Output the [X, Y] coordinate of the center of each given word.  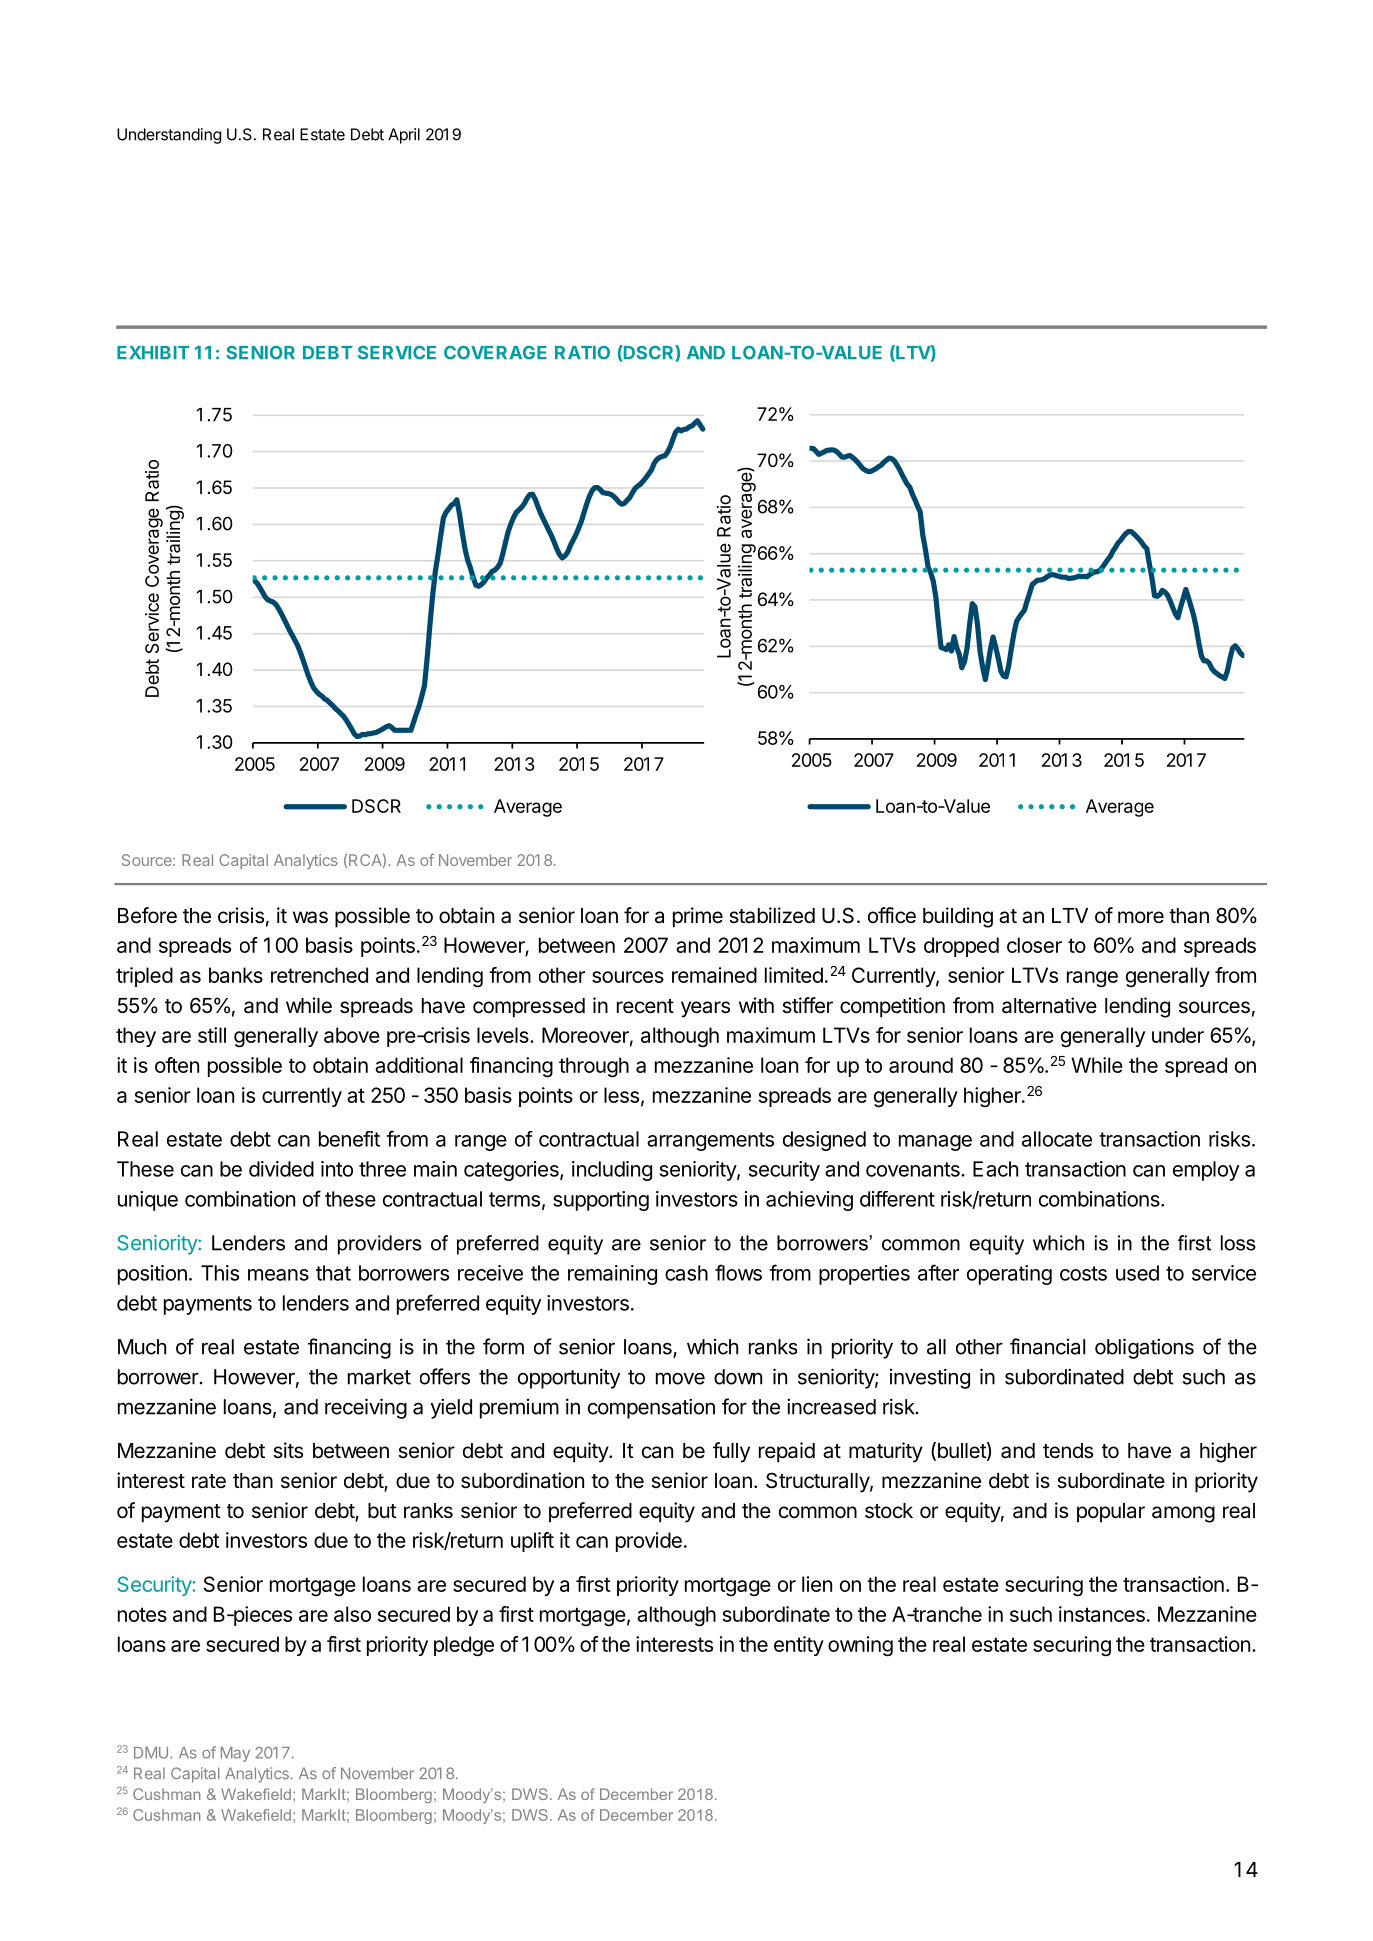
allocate [1057, 1139]
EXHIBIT [153, 352]
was [310, 917]
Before [147, 915]
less [621, 1095]
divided [281, 1169]
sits [288, 1450]
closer [1034, 945]
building [958, 917]
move [680, 1378]
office [892, 915]
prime [698, 917]
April [404, 136]
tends [1068, 1451]
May [235, 1754]
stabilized [772, 915]
